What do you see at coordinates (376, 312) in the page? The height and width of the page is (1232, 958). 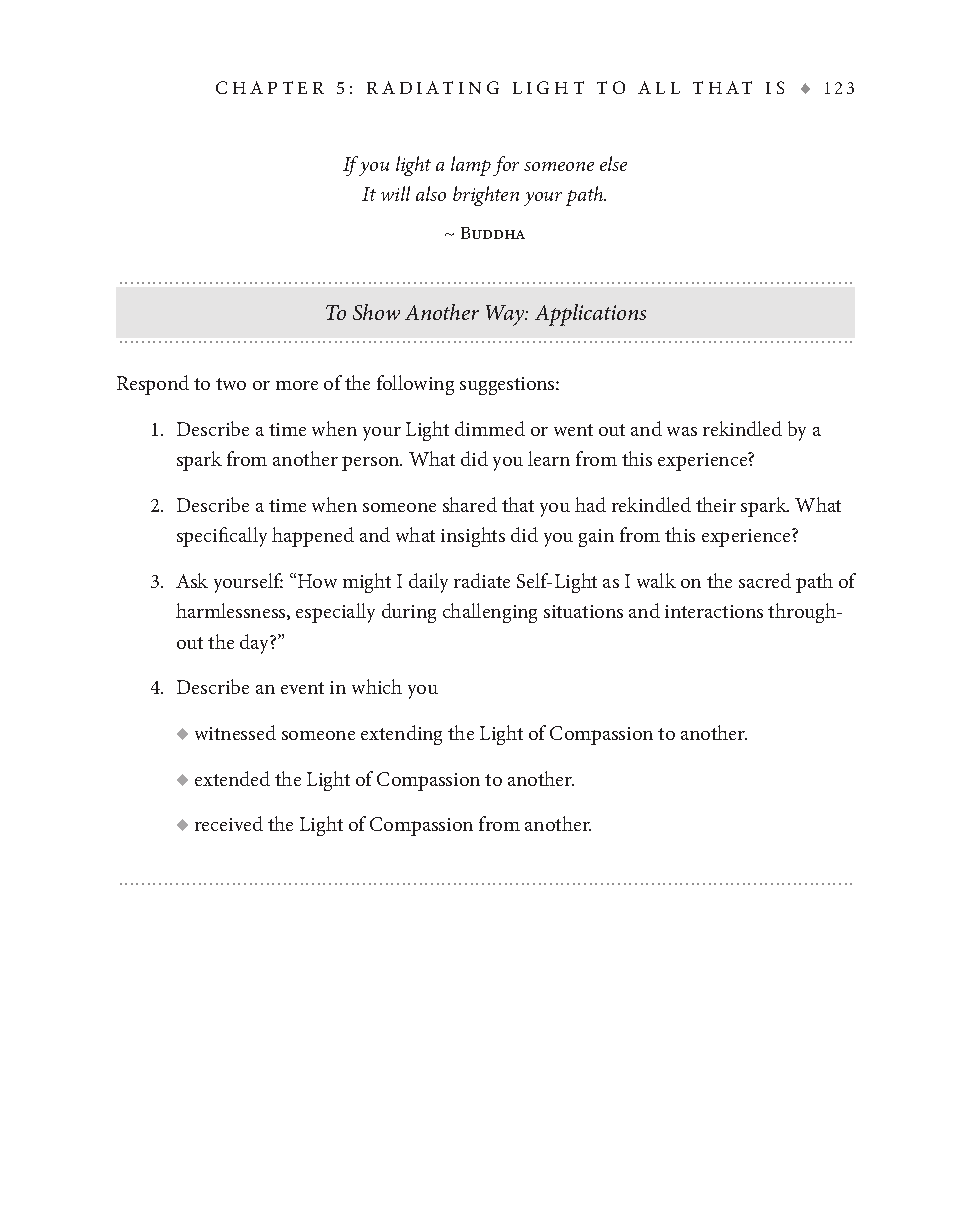 I see `Show` at bounding box center [376, 312].
